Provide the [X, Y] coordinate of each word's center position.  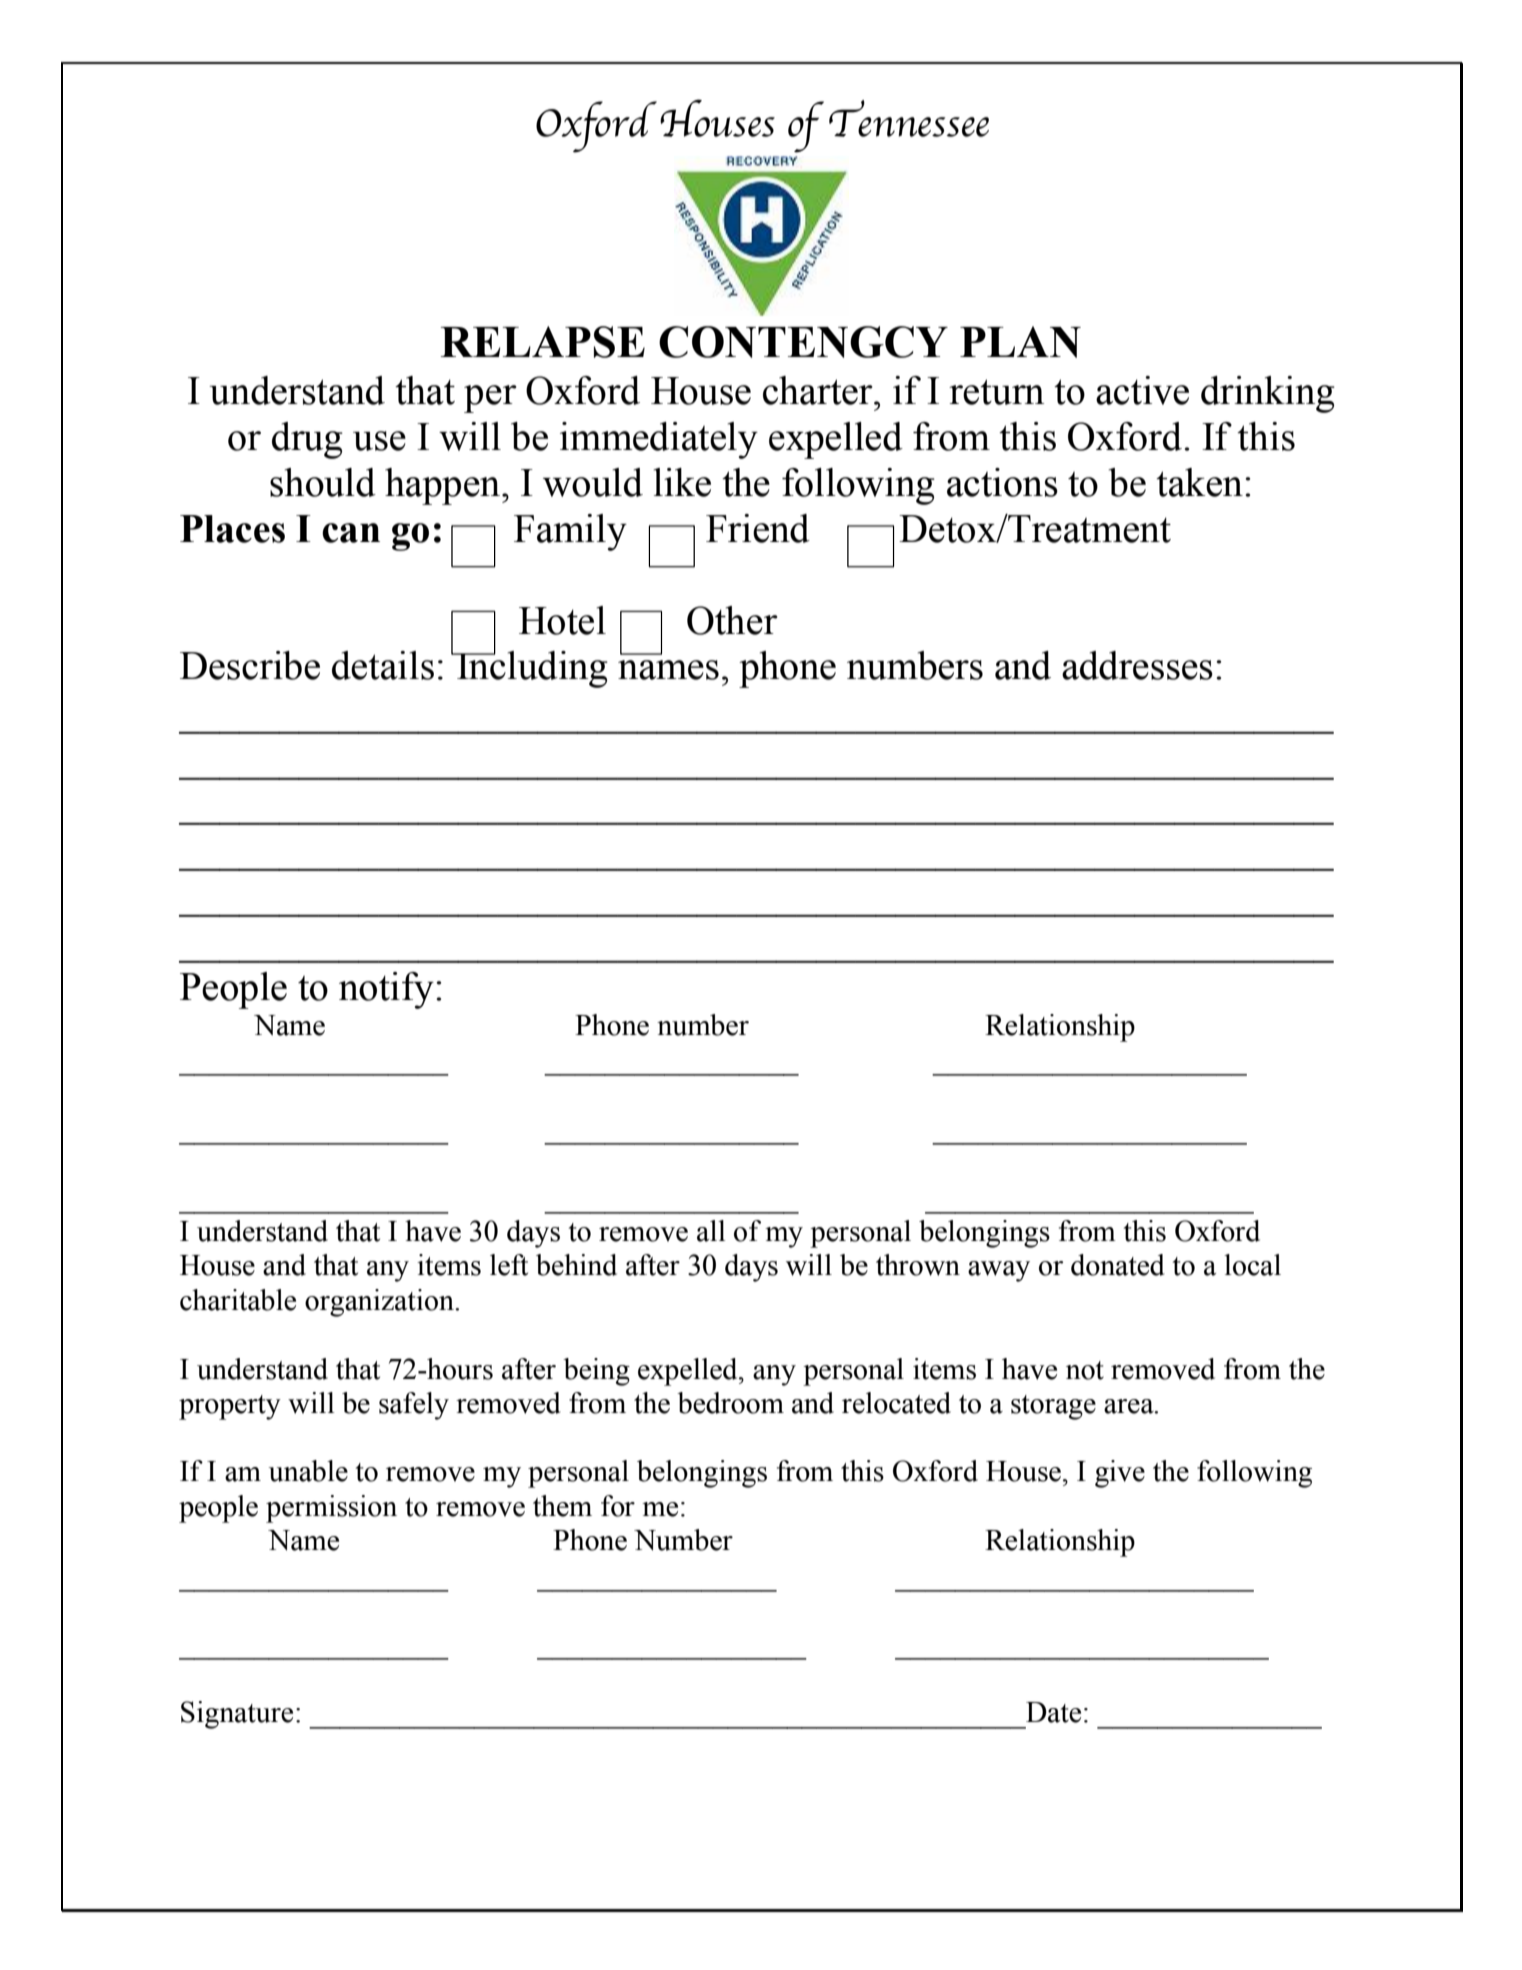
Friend [758, 528]
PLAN [1020, 342]
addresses [1137, 665]
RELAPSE [542, 342]
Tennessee [909, 118]
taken [1199, 482]
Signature [237, 1715]
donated [1118, 1265]
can [351, 533]
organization [380, 1303]
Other [732, 620]
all [711, 1231]
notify [386, 990]
